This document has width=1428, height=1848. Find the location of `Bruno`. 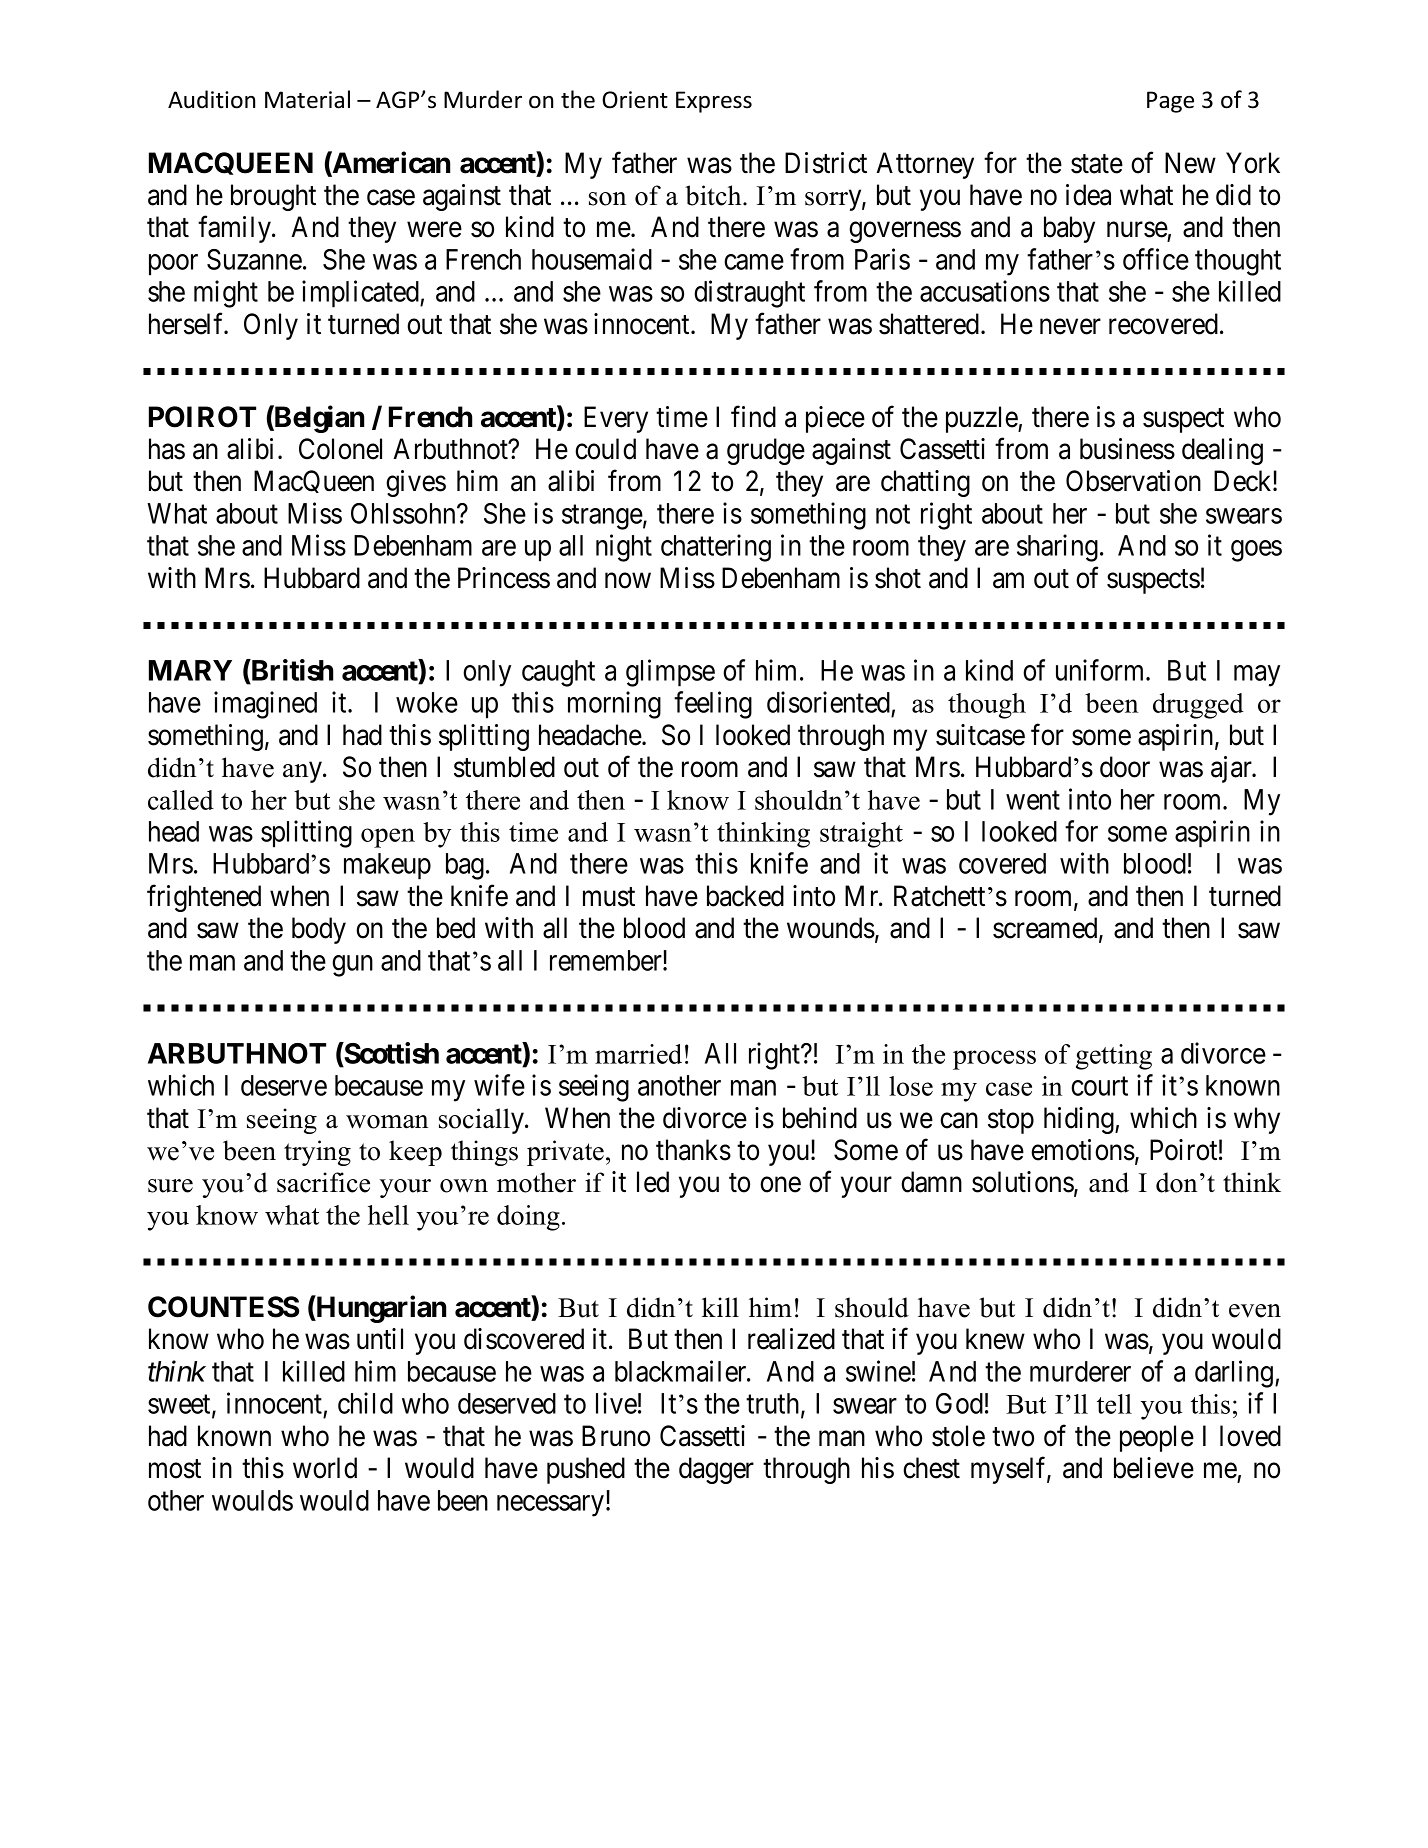

Bruno is located at coordinates (616, 1436).
